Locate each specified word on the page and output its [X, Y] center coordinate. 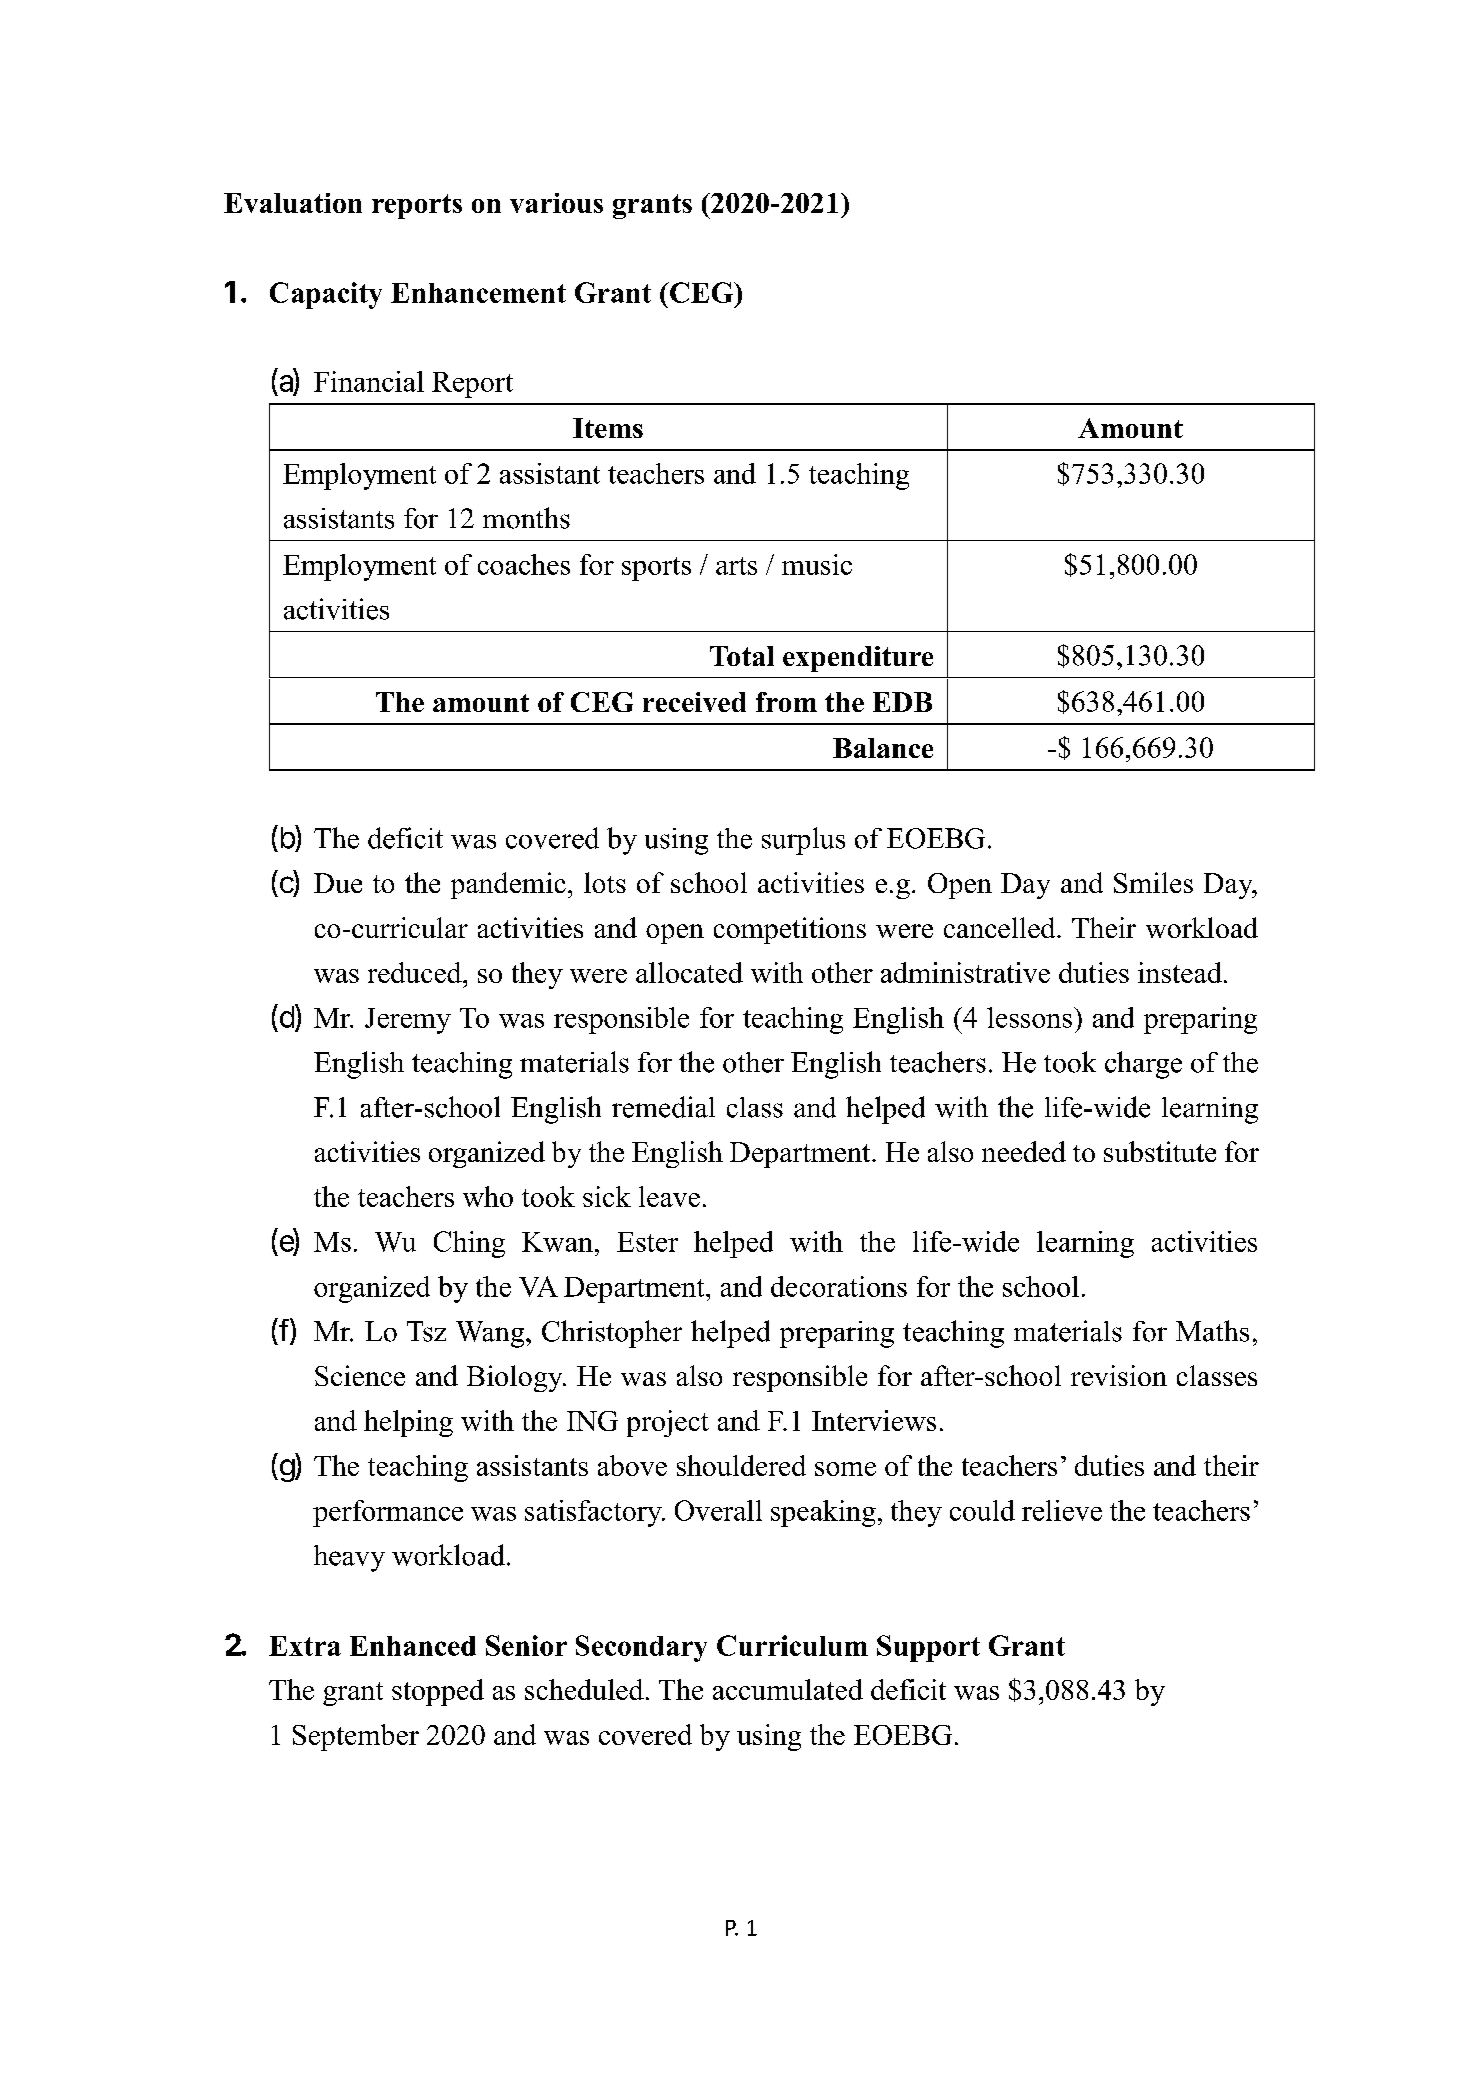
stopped [438, 1692]
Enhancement [478, 293]
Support [928, 1648]
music [817, 564]
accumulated [788, 1689]
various [556, 203]
